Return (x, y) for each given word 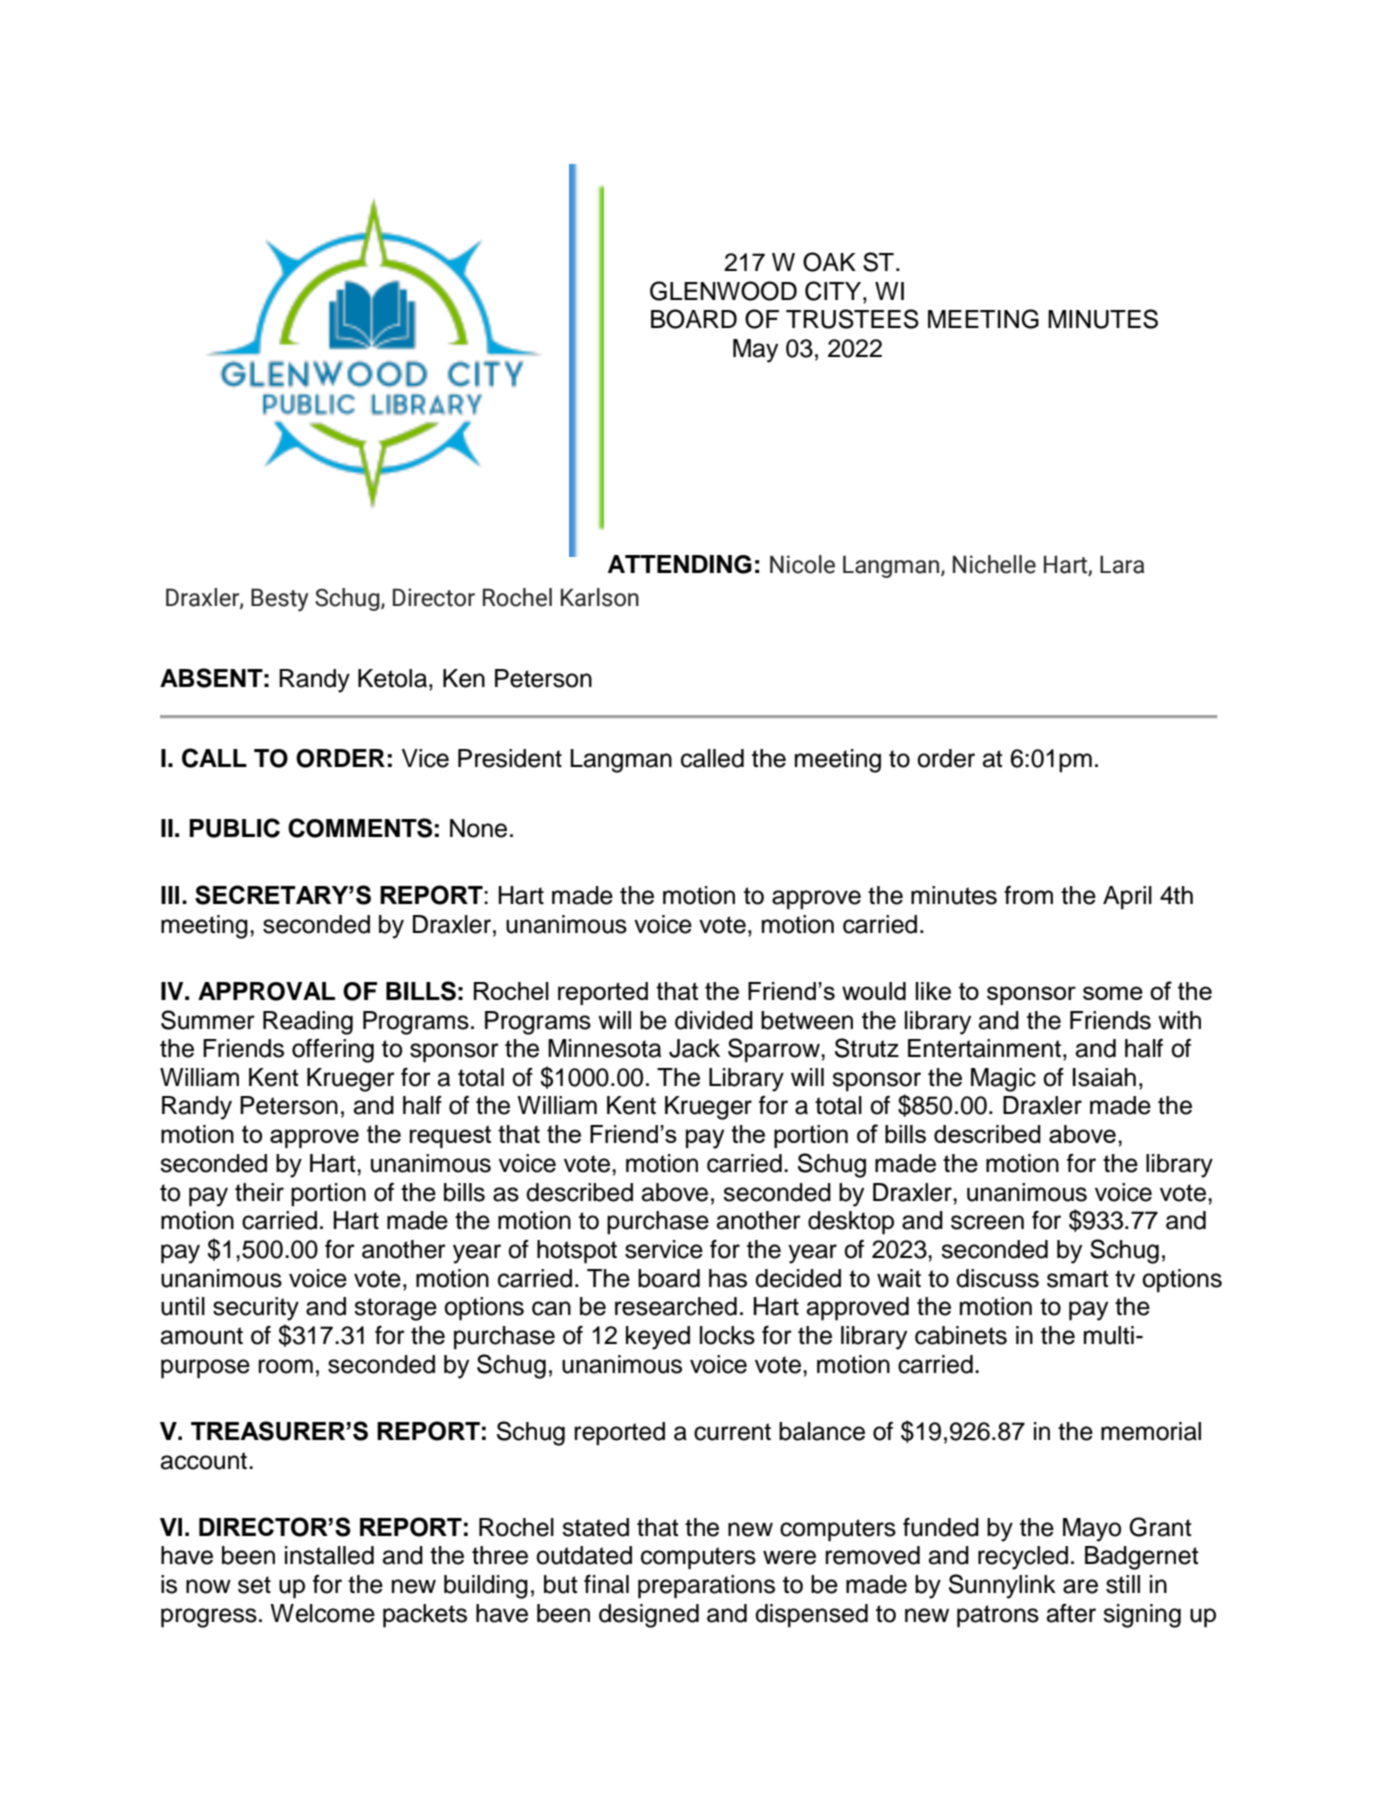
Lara (1122, 564)
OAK (829, 262)
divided (714, 1020)
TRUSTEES (852, 319)
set (254, 1585)
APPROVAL (266, 991)
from (1028, 895)
